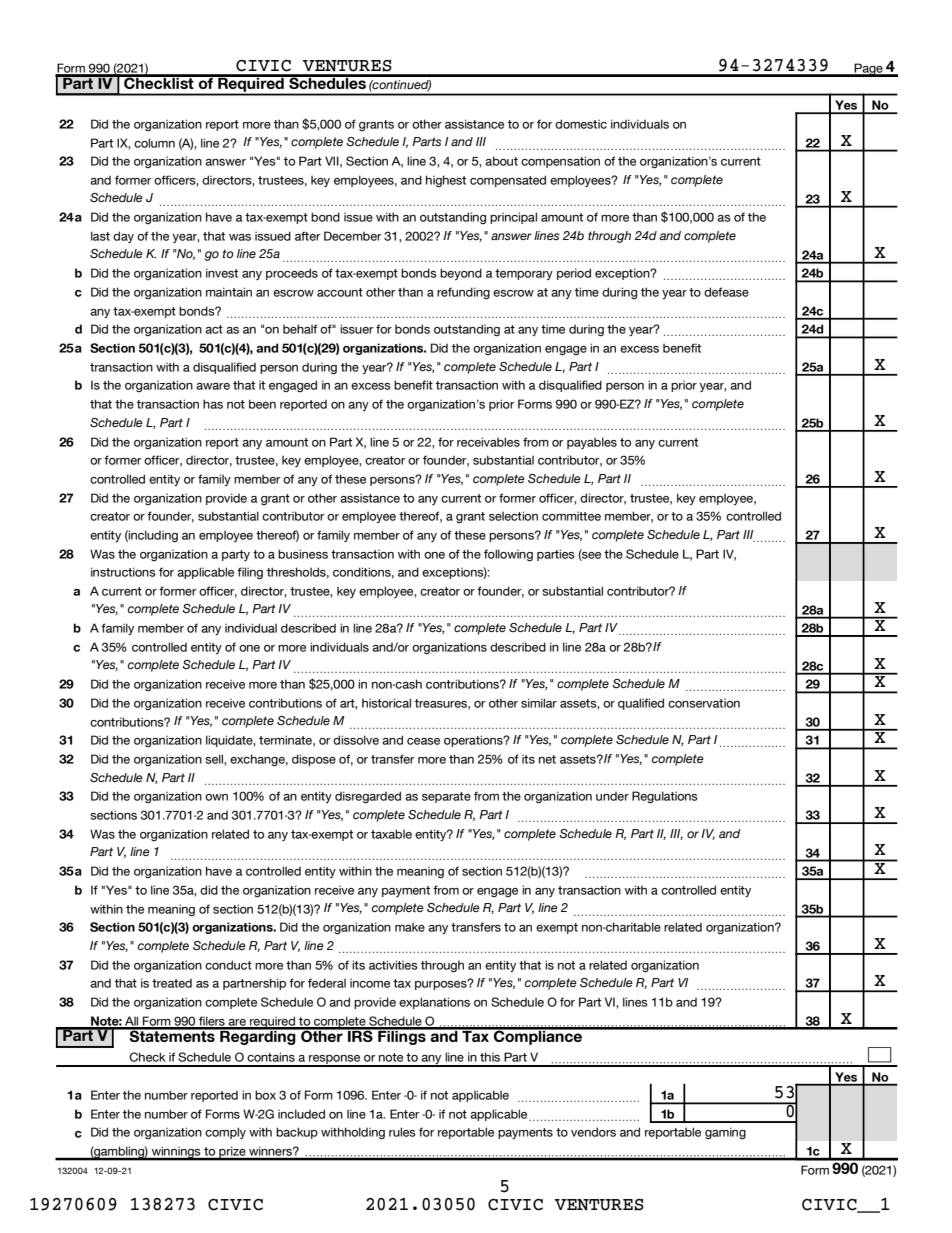 The width and height of the screenshot is (952, 1233). I want to click on domestic, so click(581, 124).
